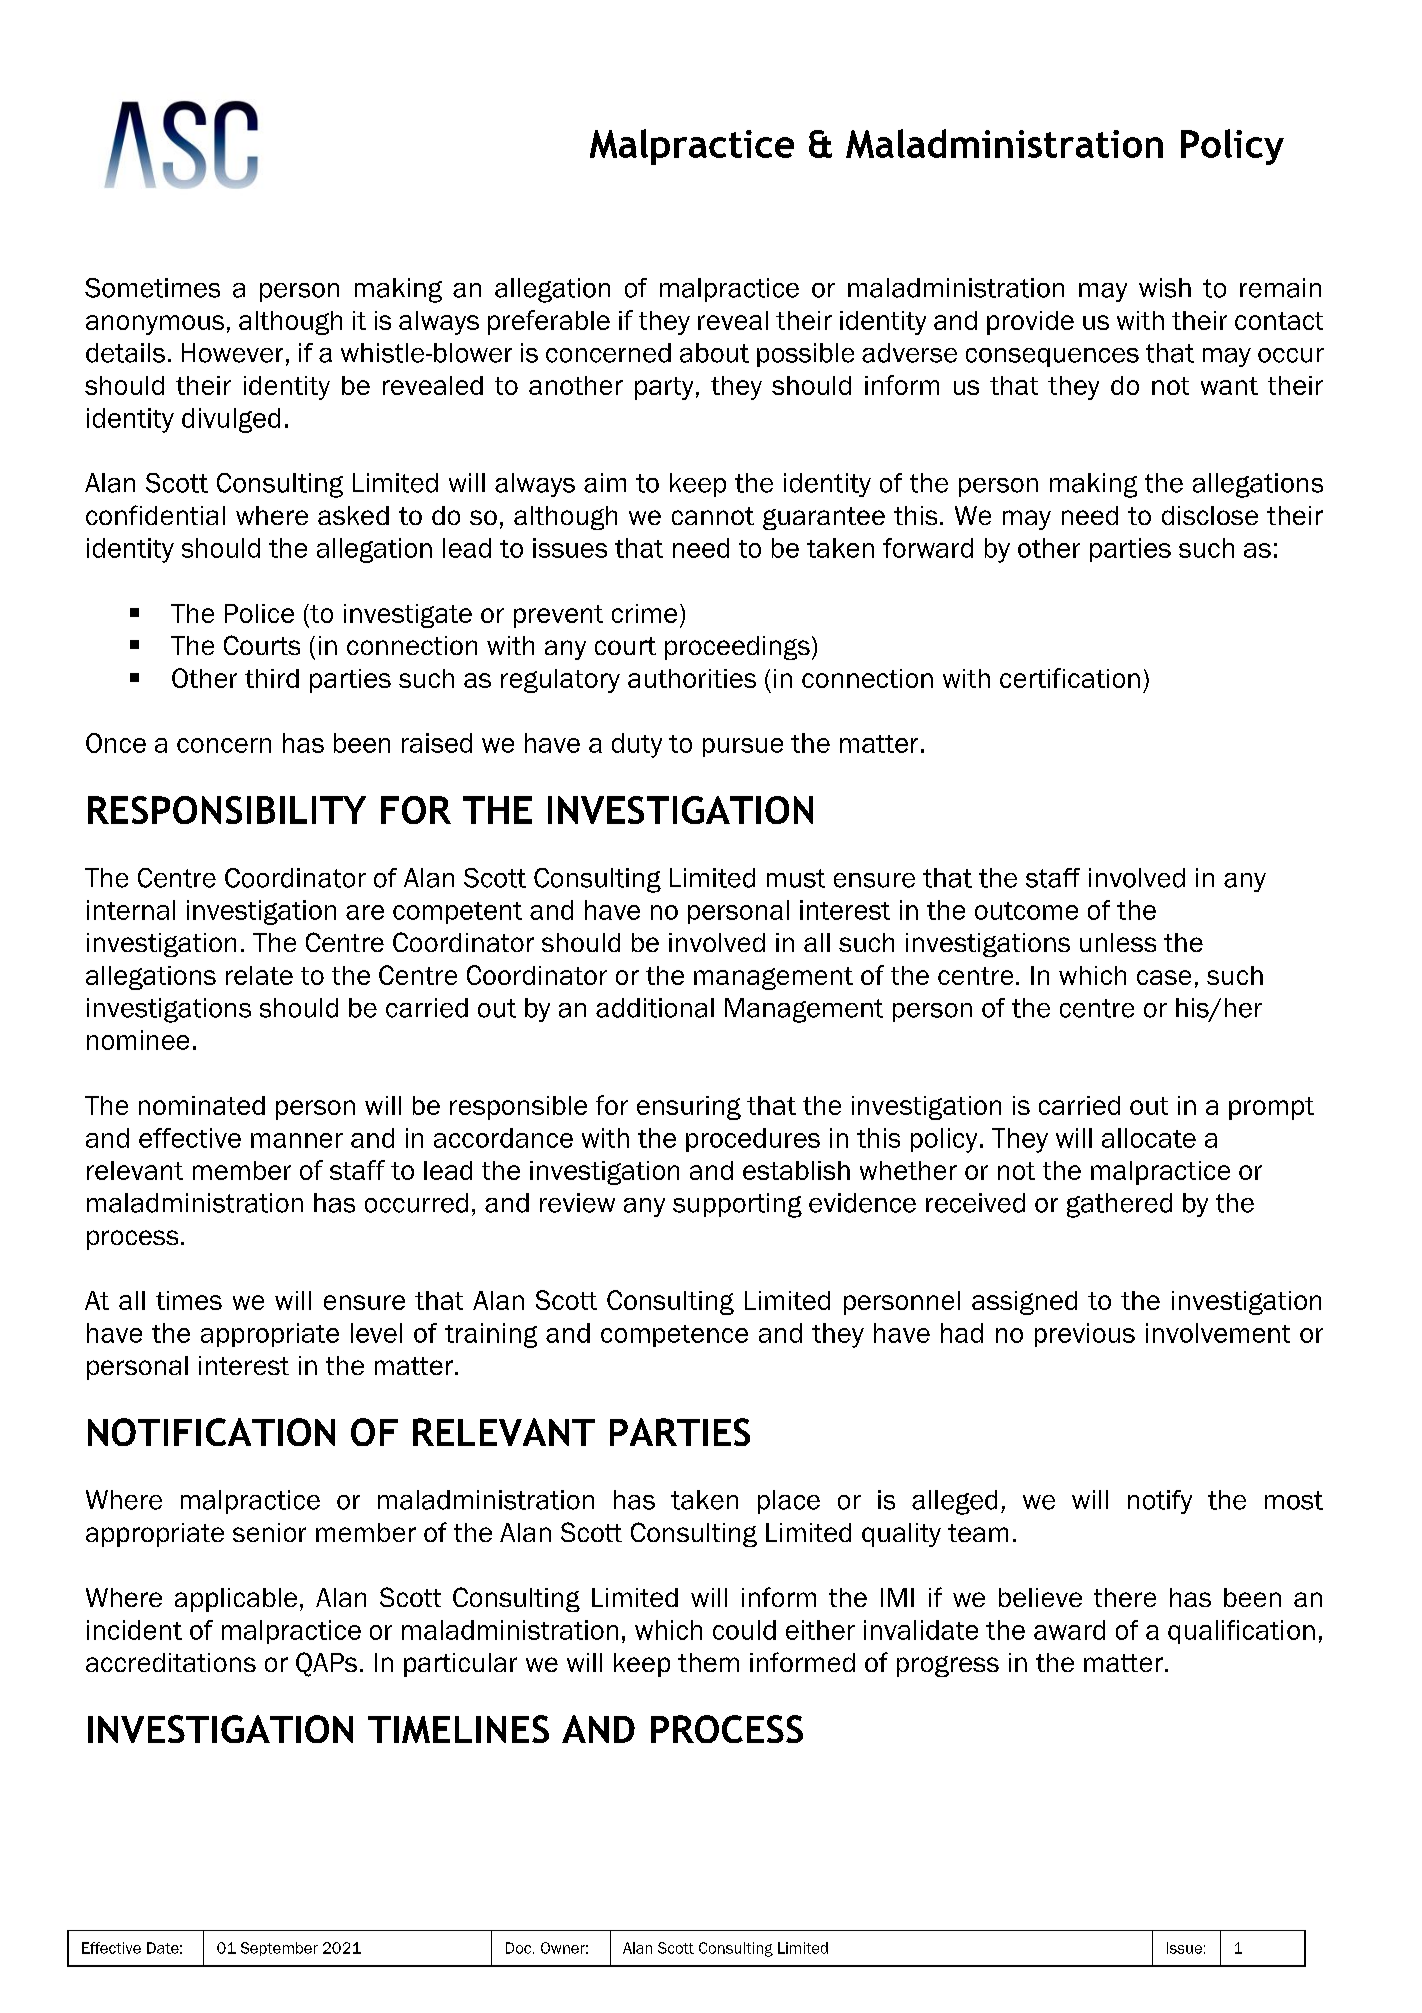  What do you see at coordinates (689, 1108) in the screenshot?
I see `ensuring` at bounding box center [689, 1108].
